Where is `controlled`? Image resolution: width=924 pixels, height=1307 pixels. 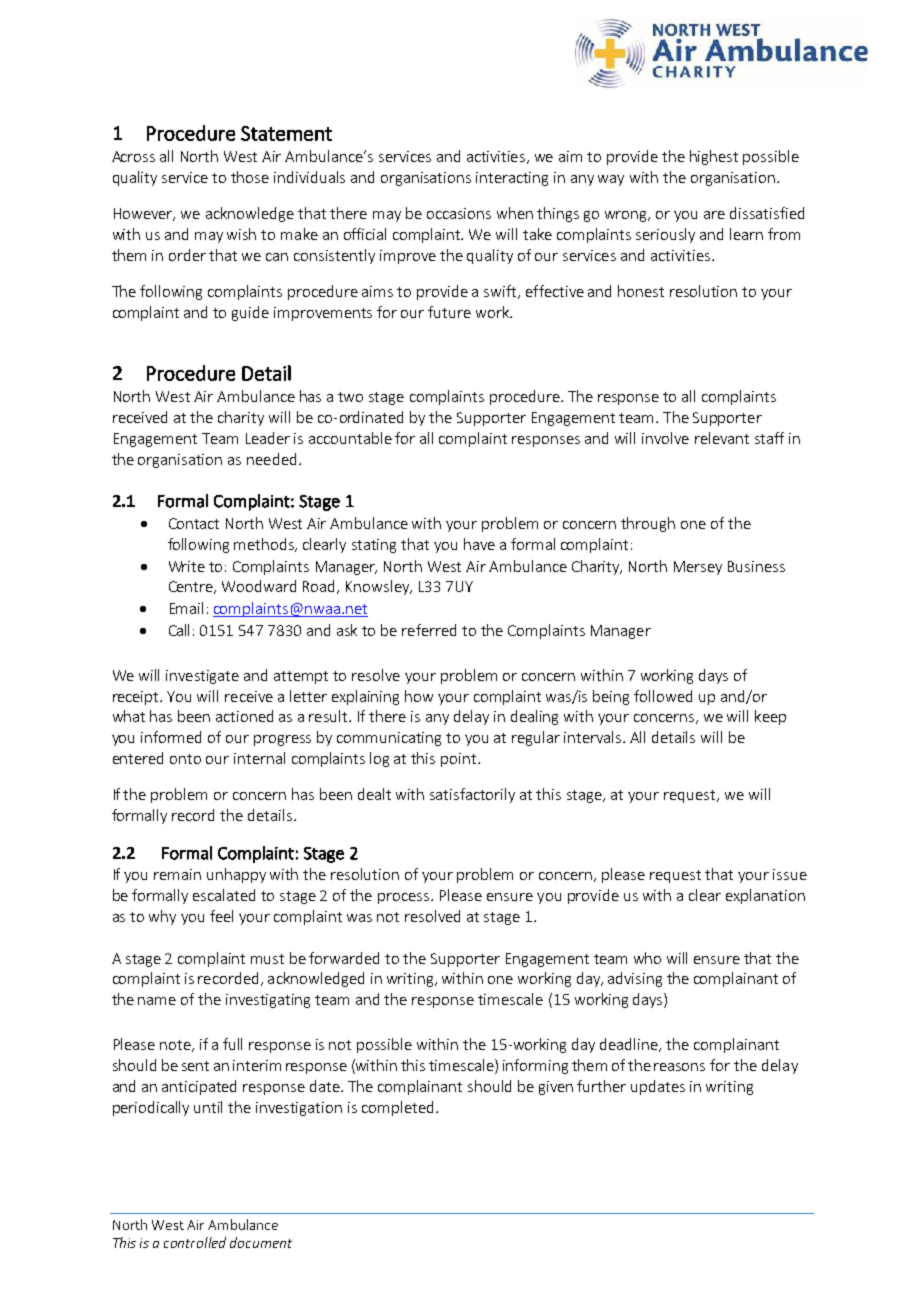 controlled is located at coordinates (195, 1242).
